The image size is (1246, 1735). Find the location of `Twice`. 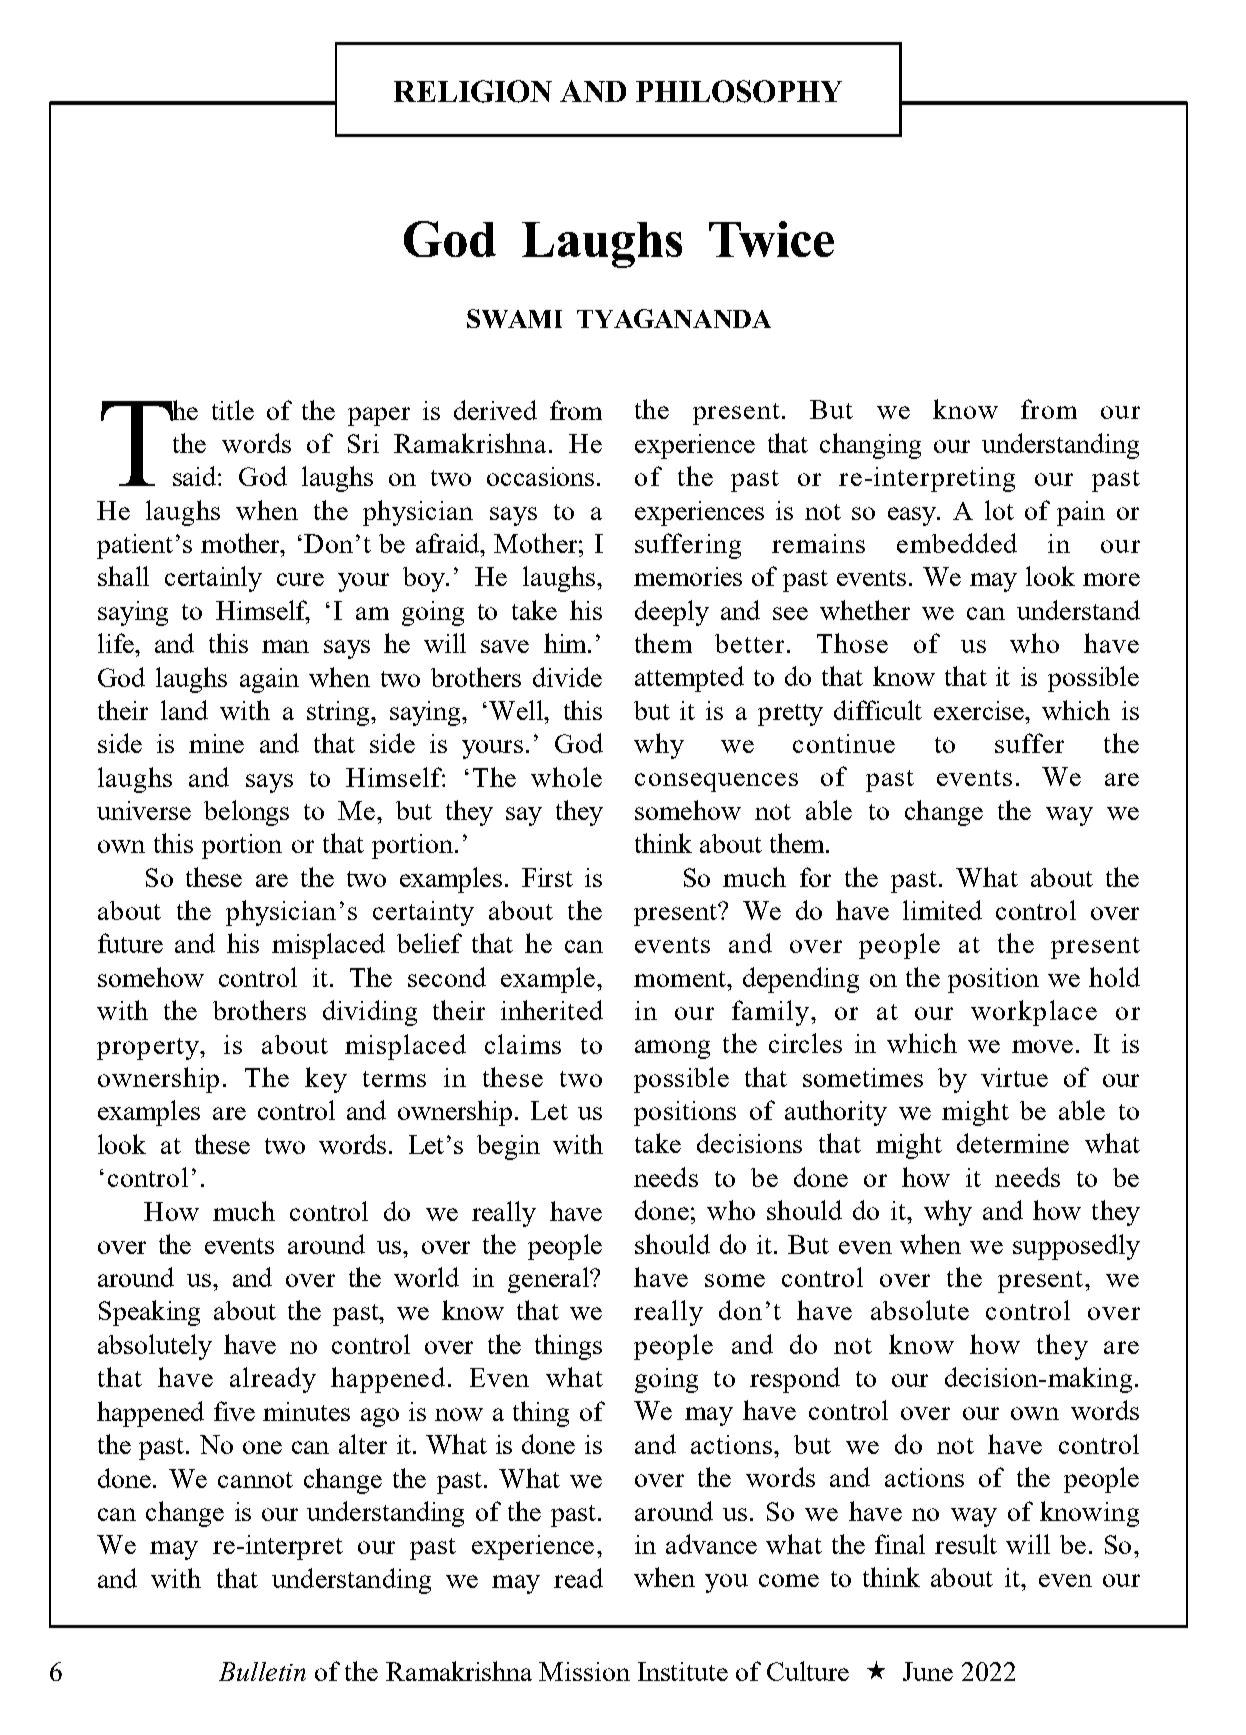

Twice is located at coordinates (771, 239).
